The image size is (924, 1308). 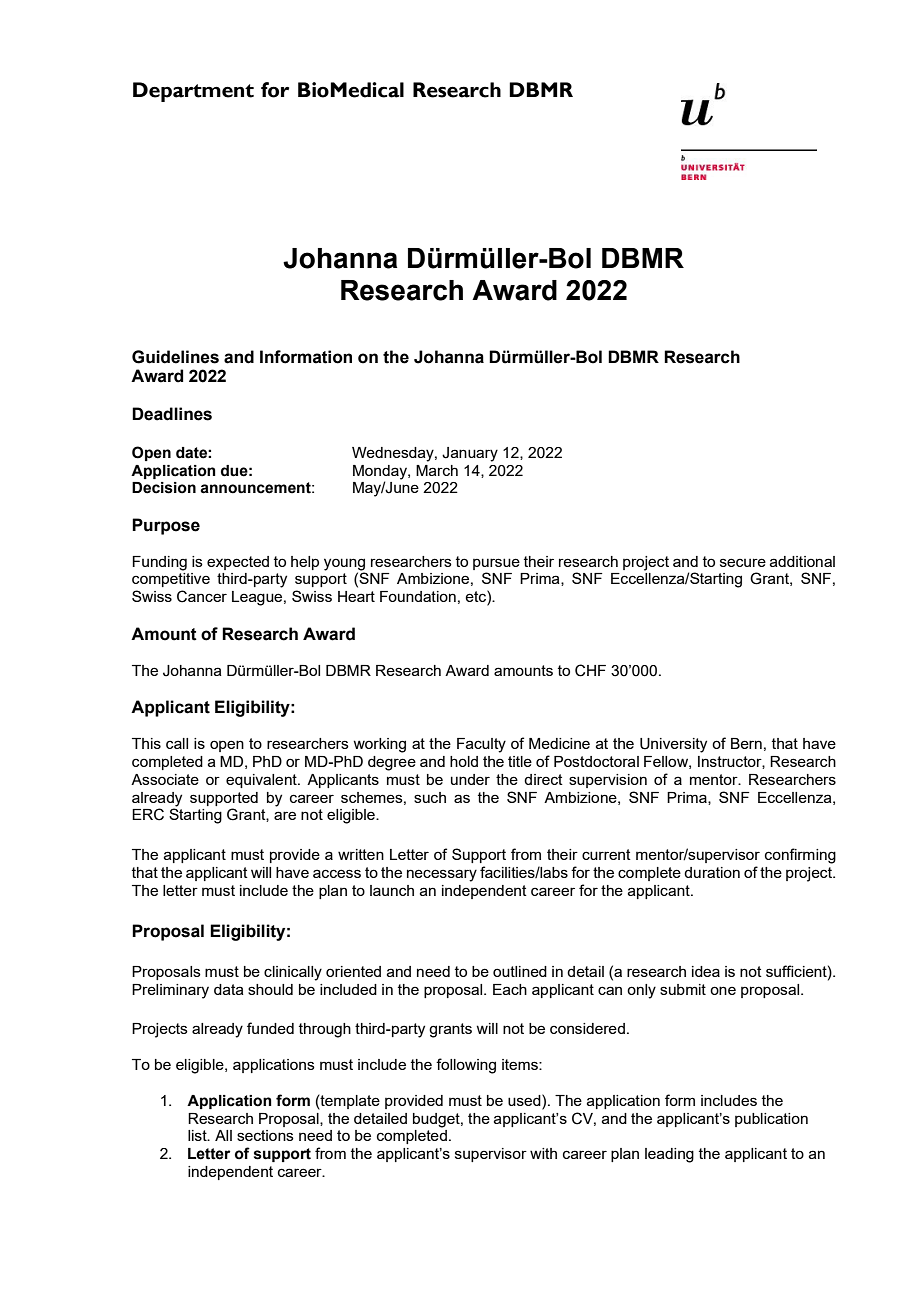 I want to click on Bern, so click(x=746, y=743).
